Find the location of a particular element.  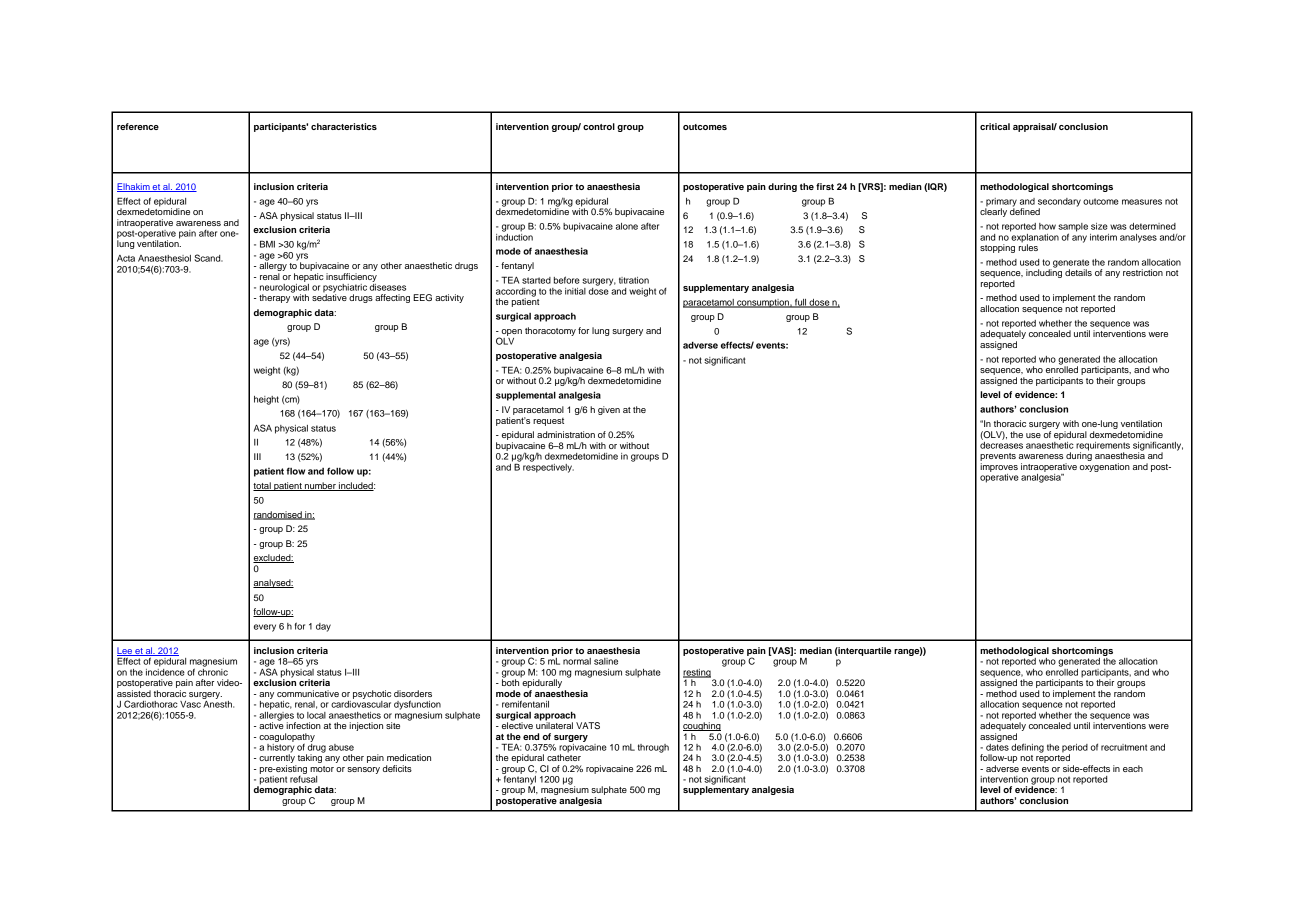

control is located at coordinates (599, 126).
